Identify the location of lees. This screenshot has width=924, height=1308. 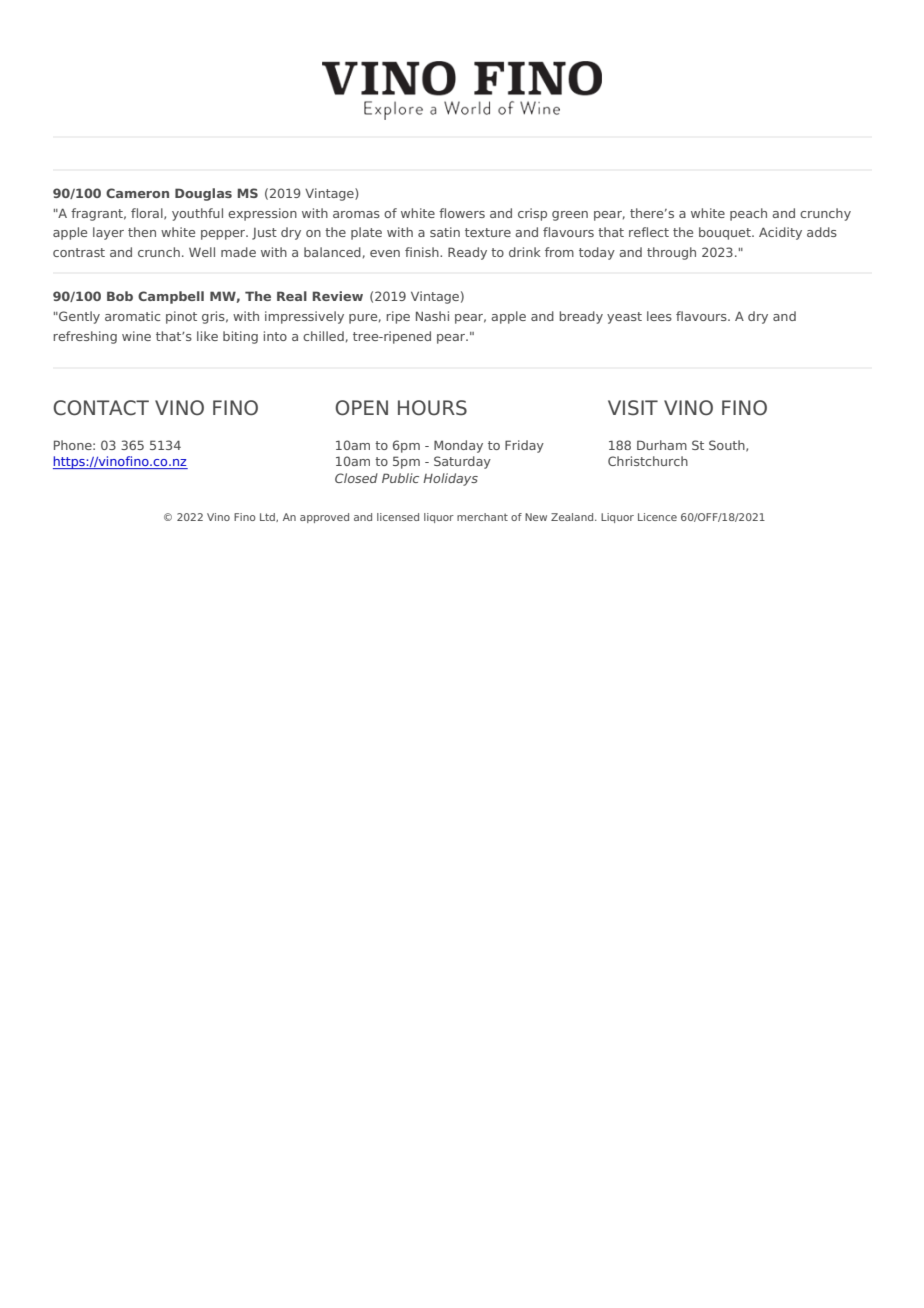
(659, 316).
